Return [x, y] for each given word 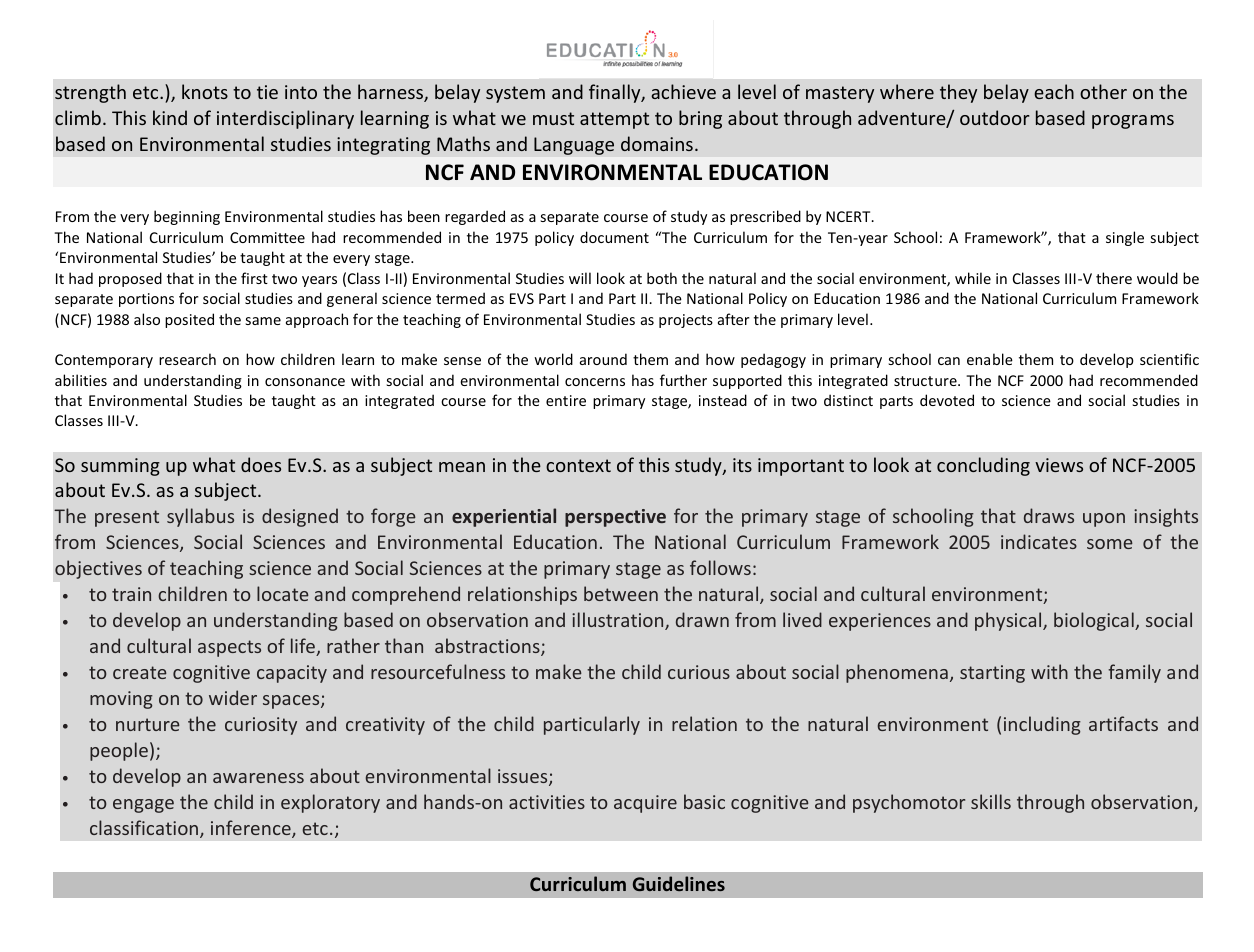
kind [170, 117]
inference [252, 829]
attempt [614, 120]
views [1059, 465]
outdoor [995, 117]
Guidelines [679, 883]
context [578, 465]
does [261, 464]
